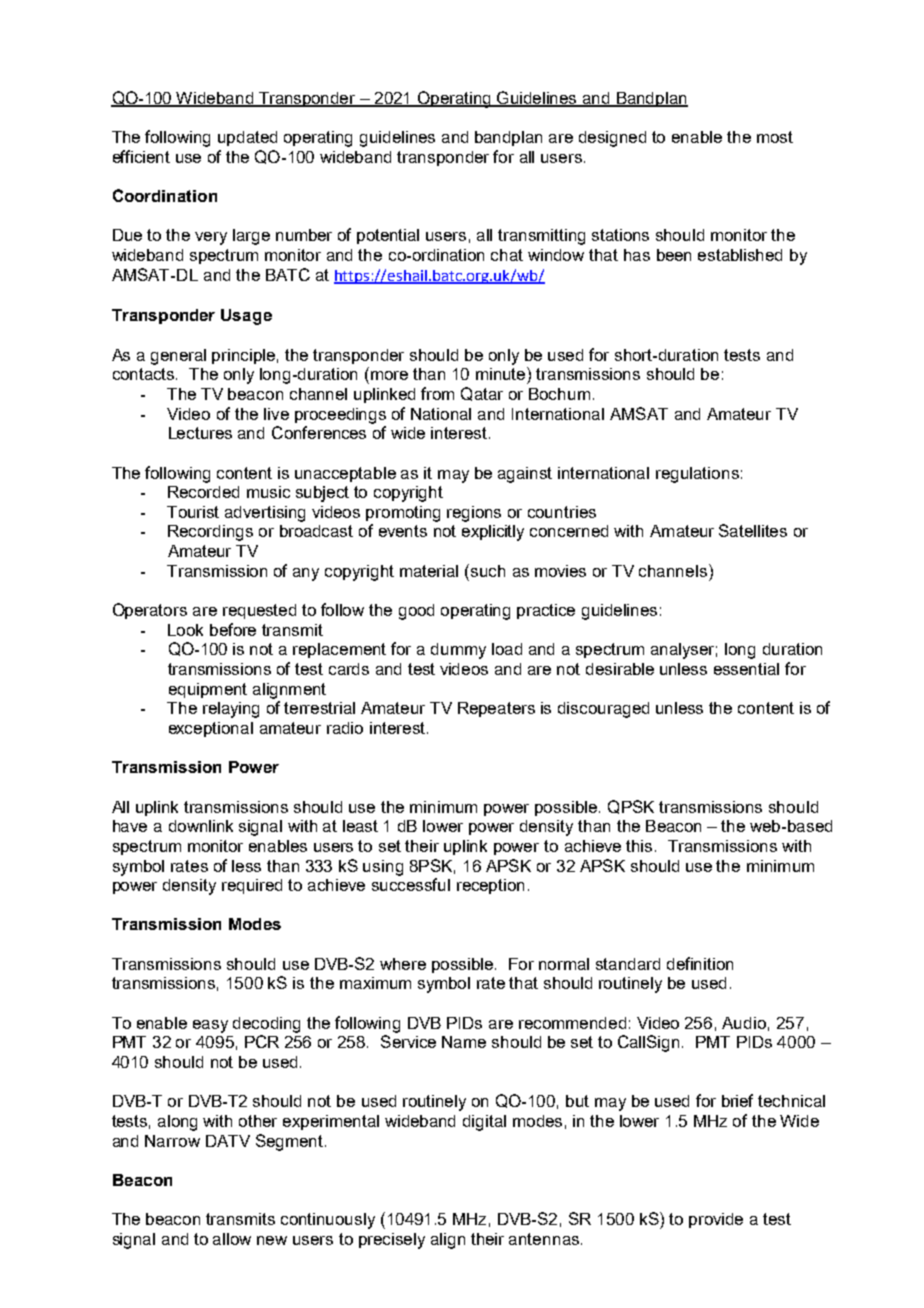  Describe the element at coordinates (775, 137) in the document. I see `most` at that location.
